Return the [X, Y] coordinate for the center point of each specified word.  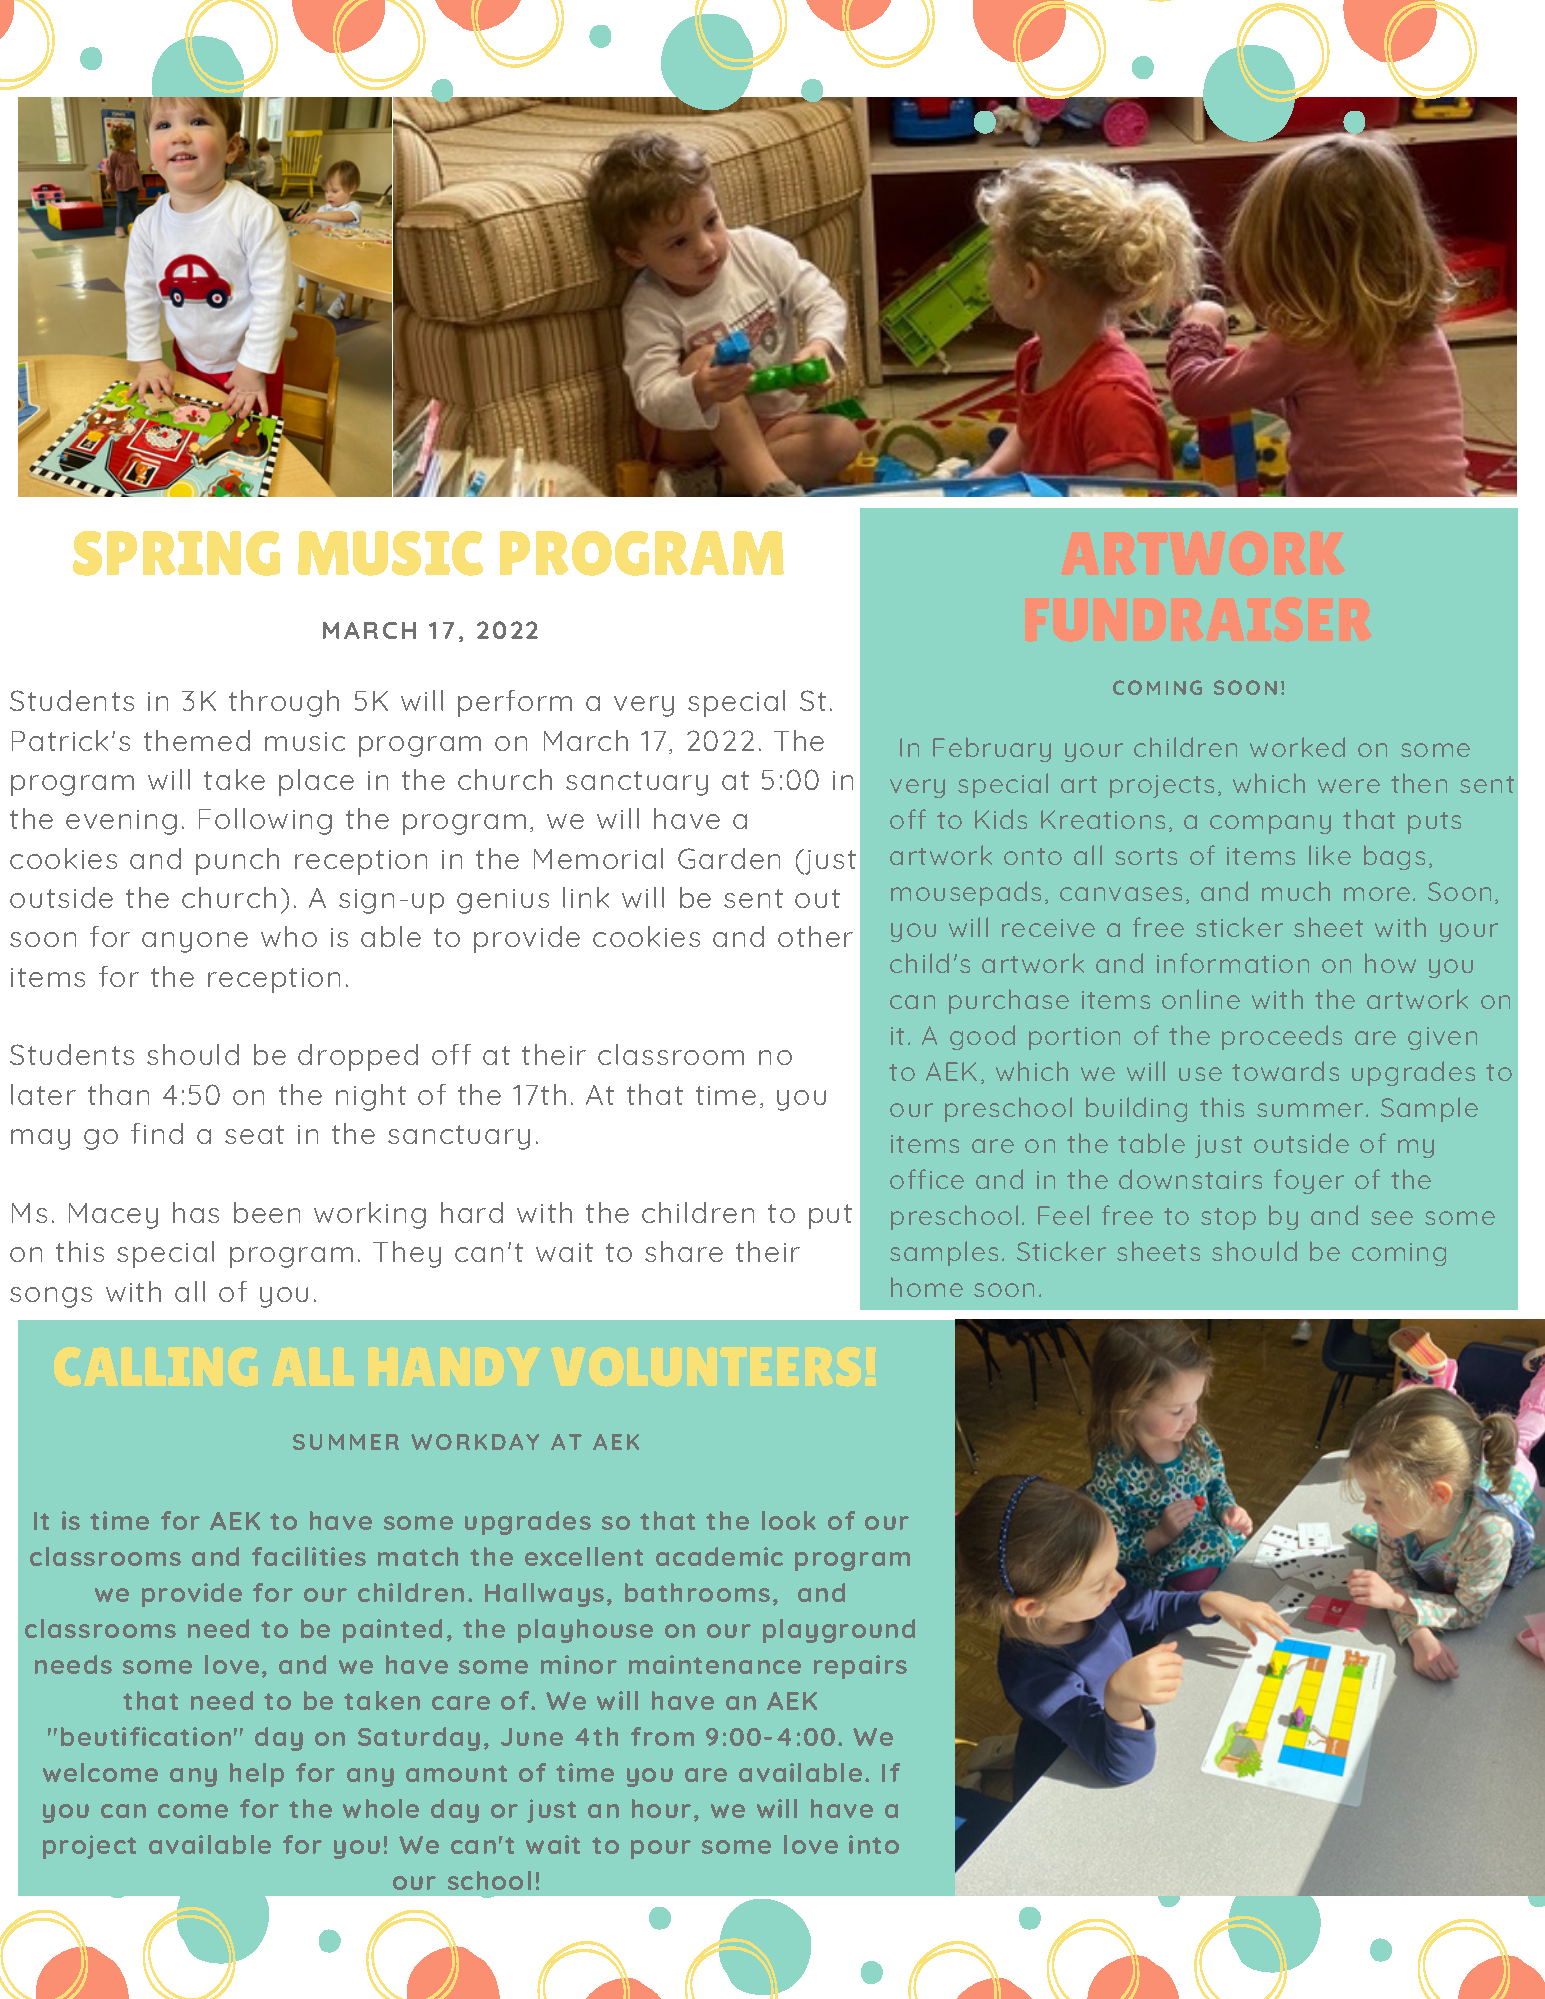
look [789, 1520]
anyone [195, 942]
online [1201, 999]
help [257, 1775]
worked [1297, 747]
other [815, 936]
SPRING [176, 553]
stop [1228, 1219]
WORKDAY [475, 1442]
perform [515, 703]
